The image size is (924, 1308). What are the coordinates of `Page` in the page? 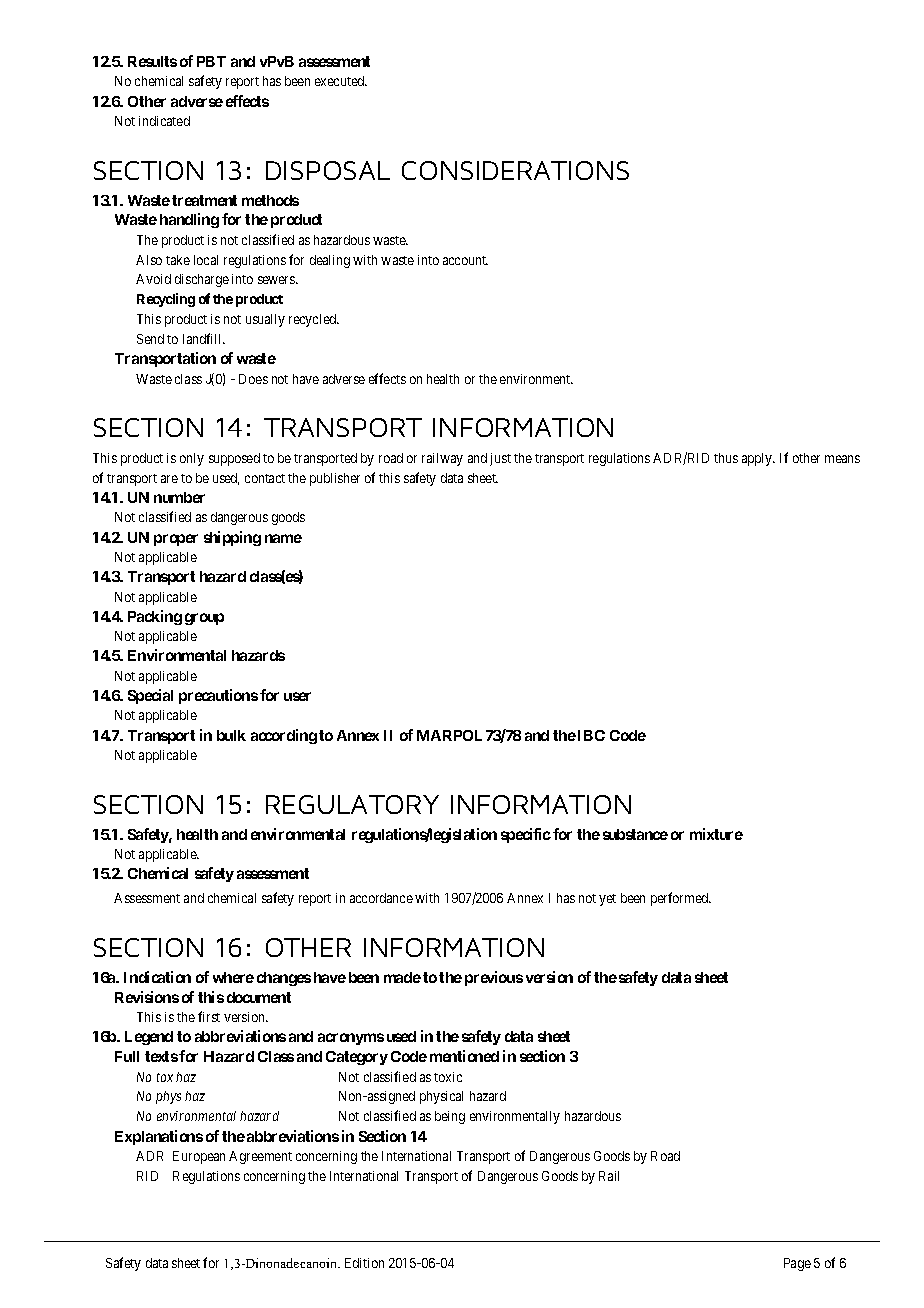 It's located at (797, 1264).
